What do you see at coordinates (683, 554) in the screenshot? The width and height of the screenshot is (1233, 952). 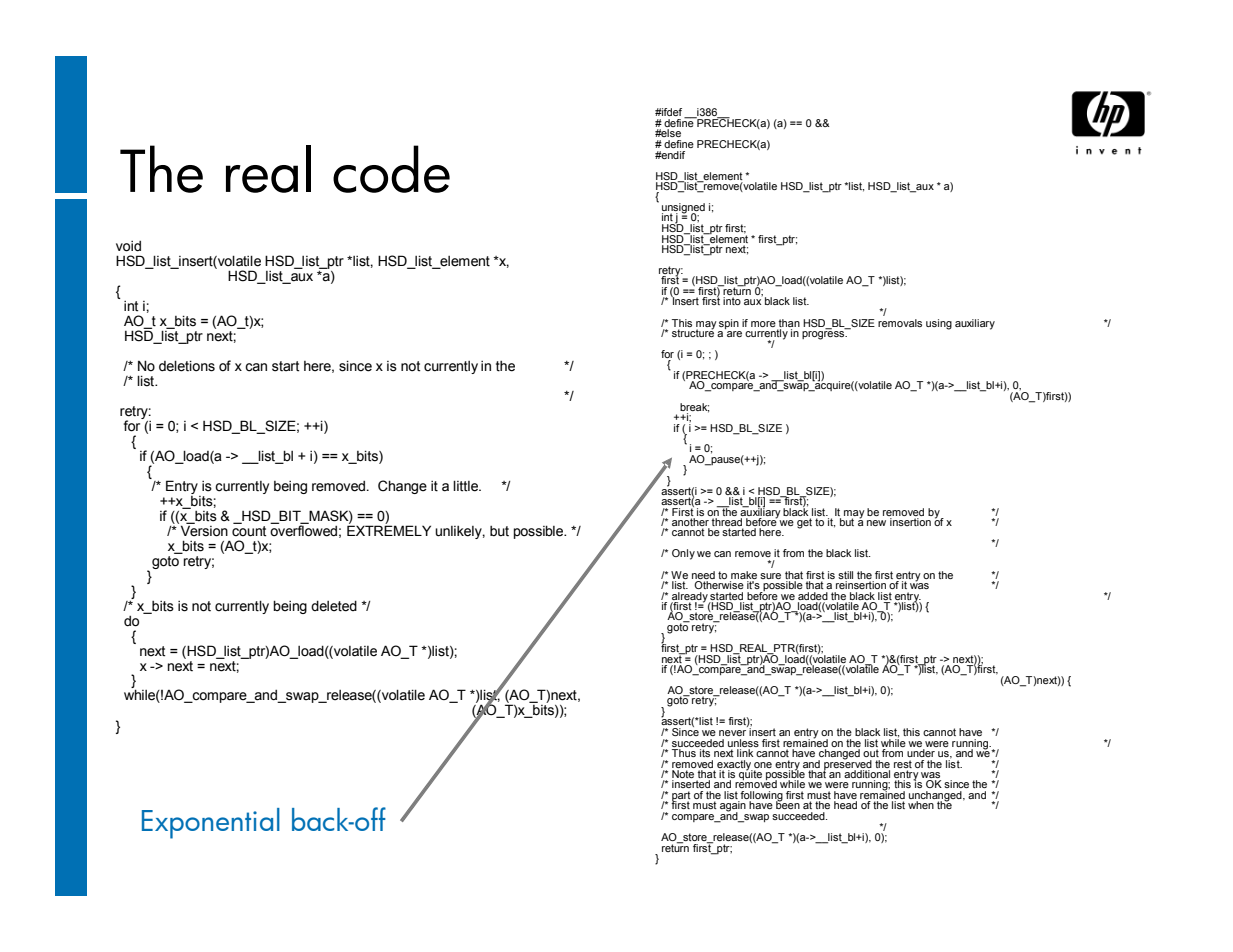 I see `Only` at bounding box center [683, 554].
